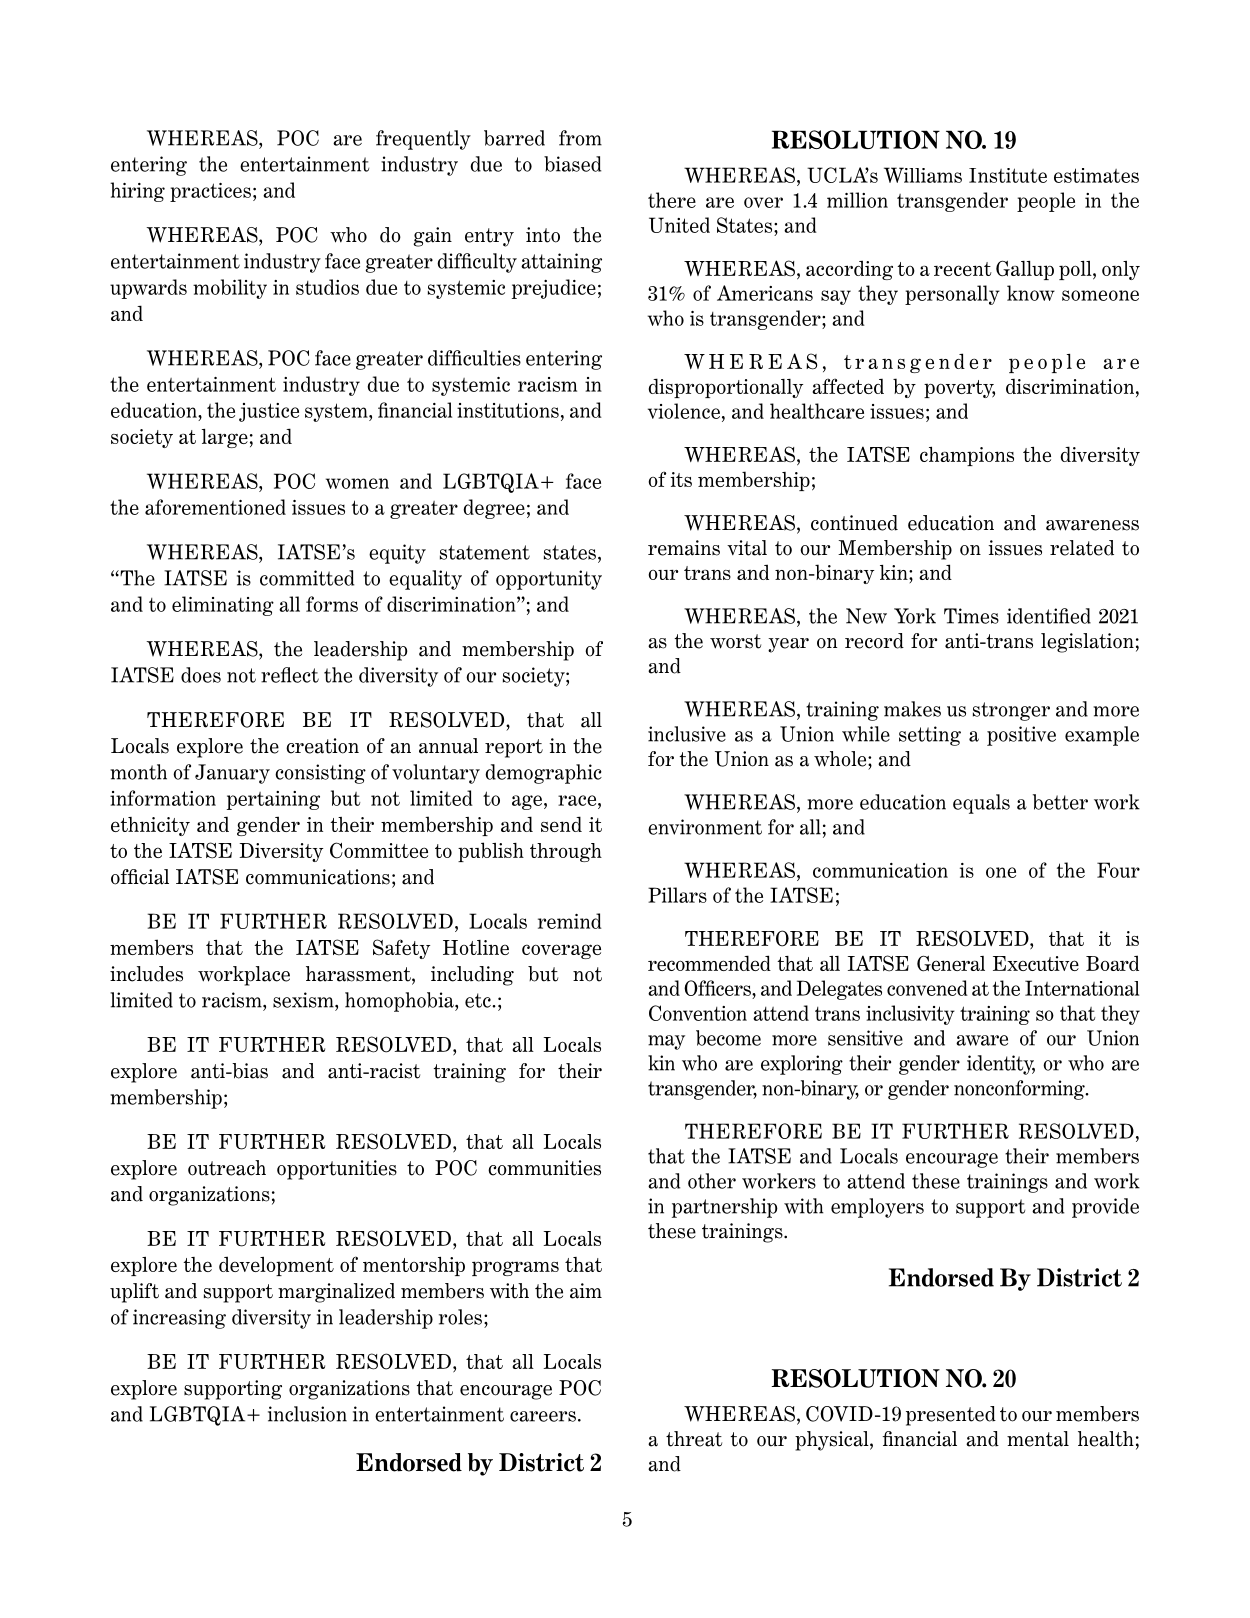  What do you see at coordinates (681, 479) in the image?
I see `its` at bounding box center [681, 479].
